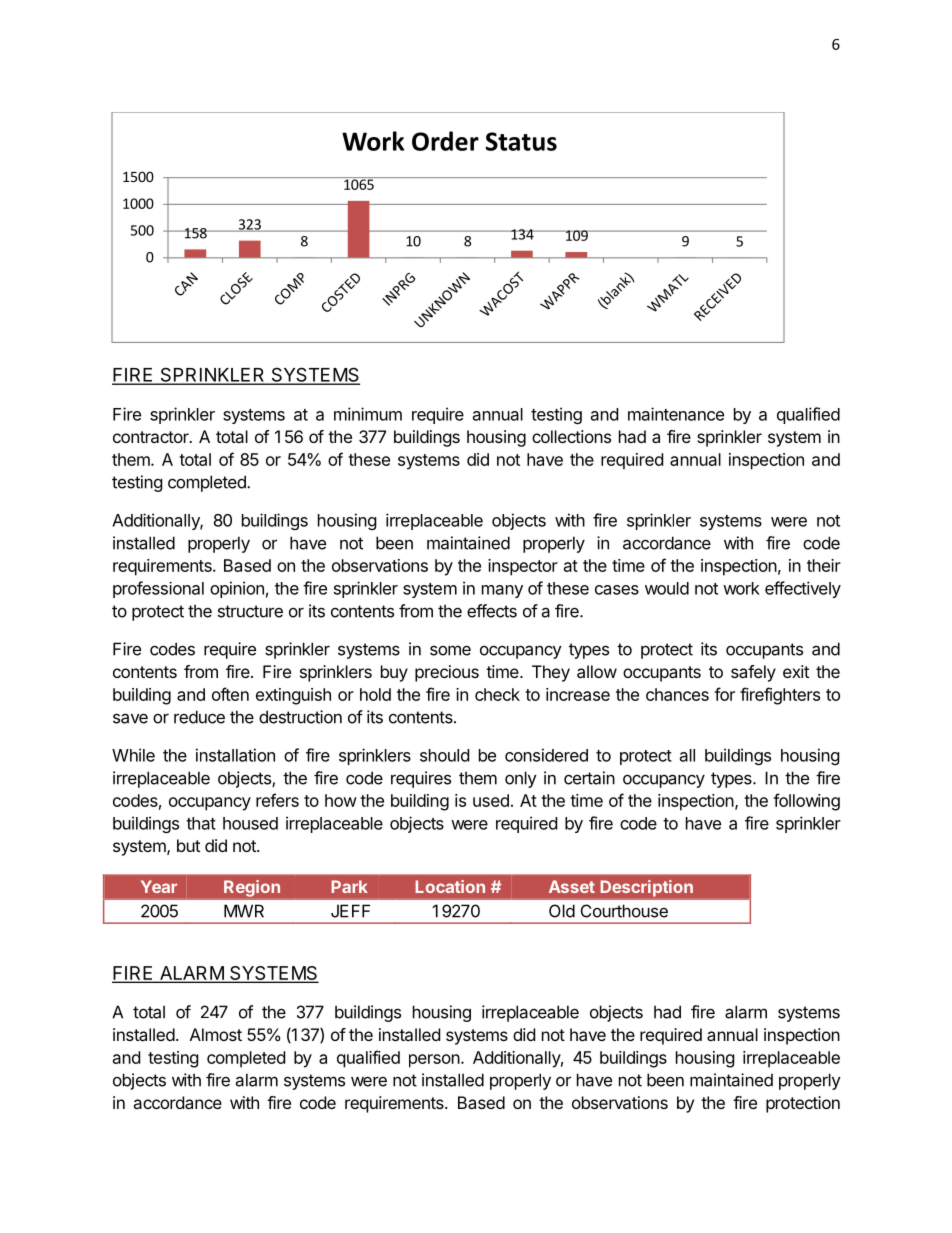 The width and height of the document is (952, 1233). I want to click on person, so click(434, 1061).
